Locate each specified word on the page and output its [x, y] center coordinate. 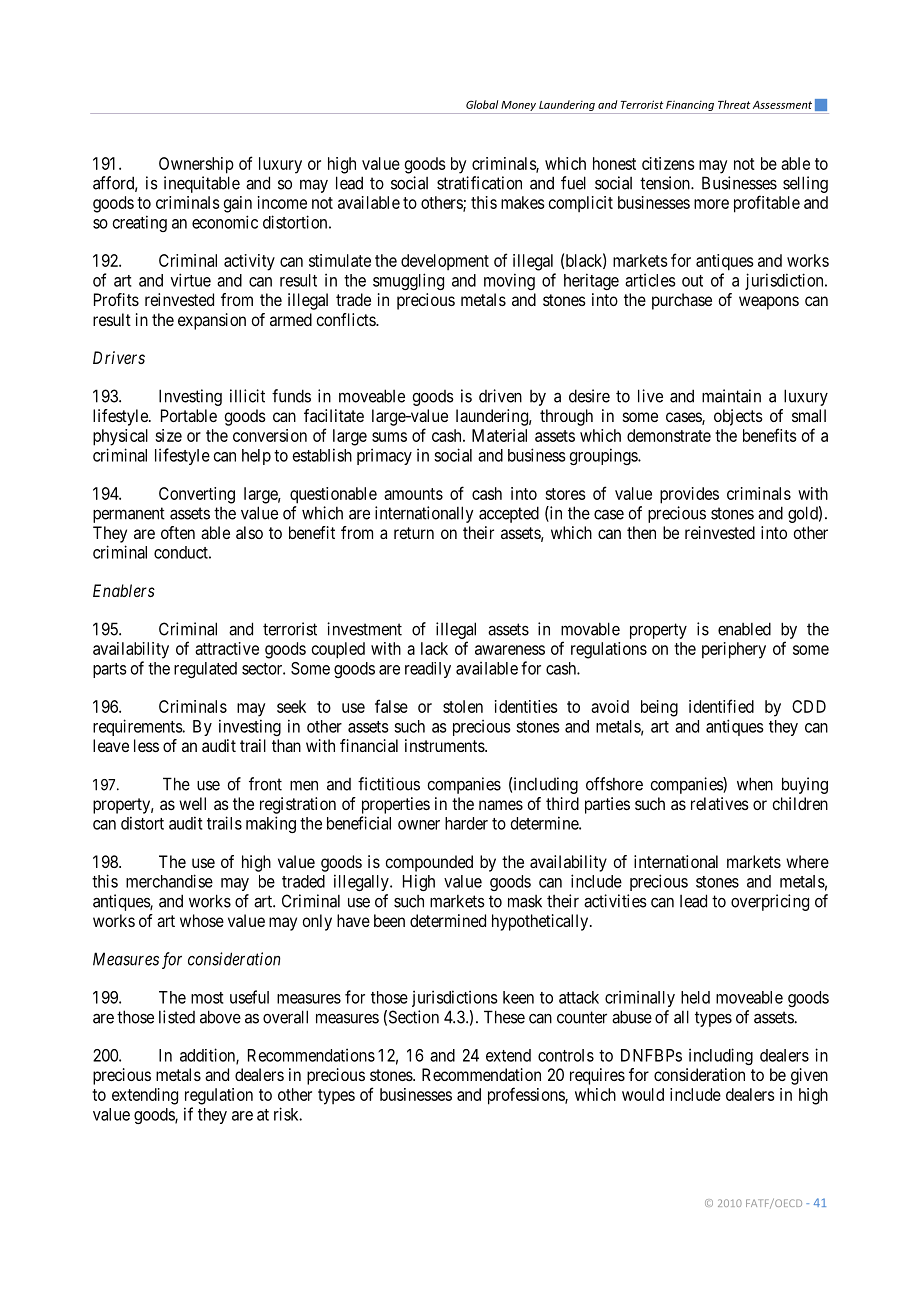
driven [500, 396]
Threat [734, 104]
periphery [734, 650]
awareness [510, 650]
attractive [227, 648]
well [192, 803]
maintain [731, 396]
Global [482, 104]
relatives [720, 803]
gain [238, 204]
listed [177, 1017]
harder [466, 823]
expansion [212, 321]
